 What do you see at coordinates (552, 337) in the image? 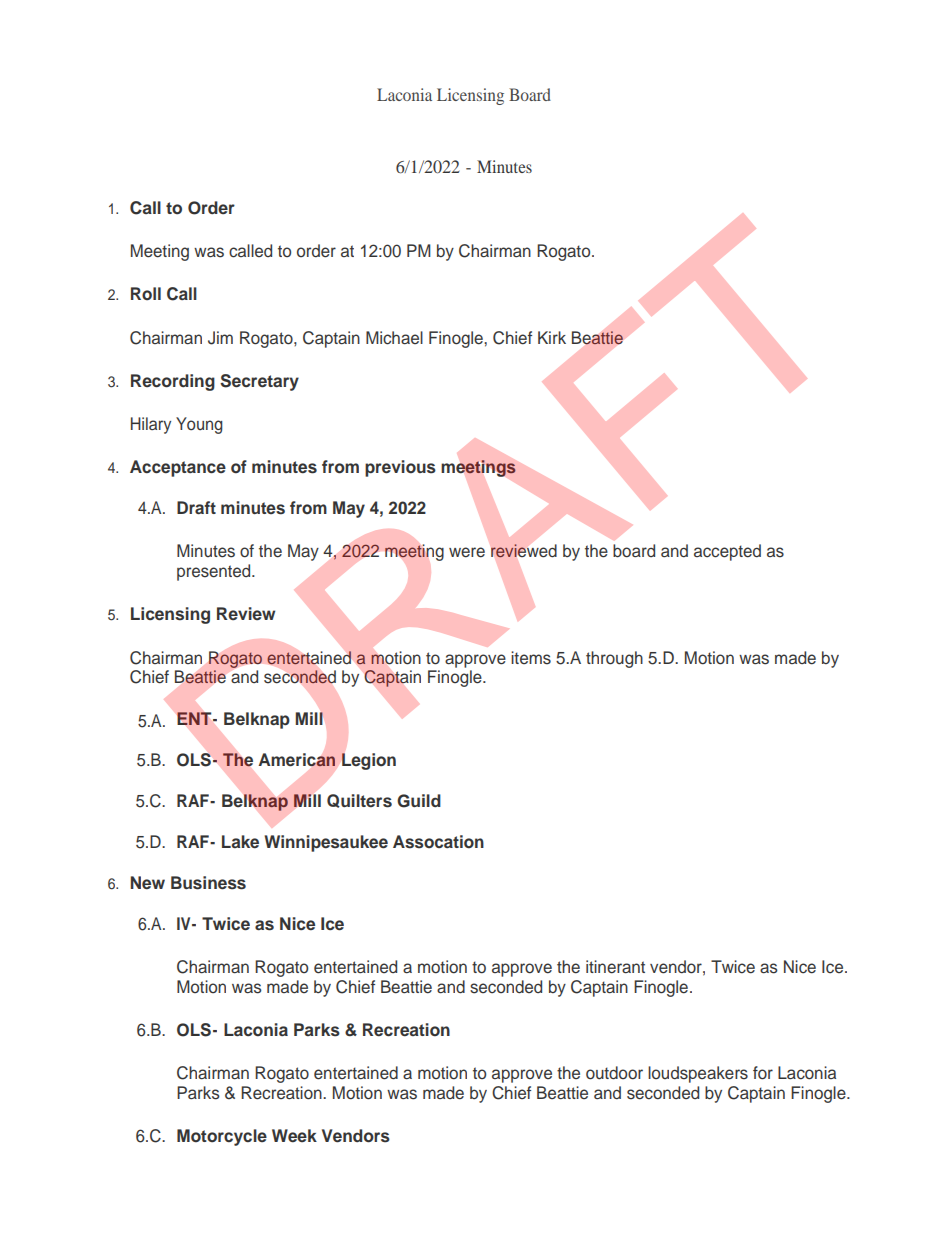
I see `Kirk` at bounding box center [552, 337].
